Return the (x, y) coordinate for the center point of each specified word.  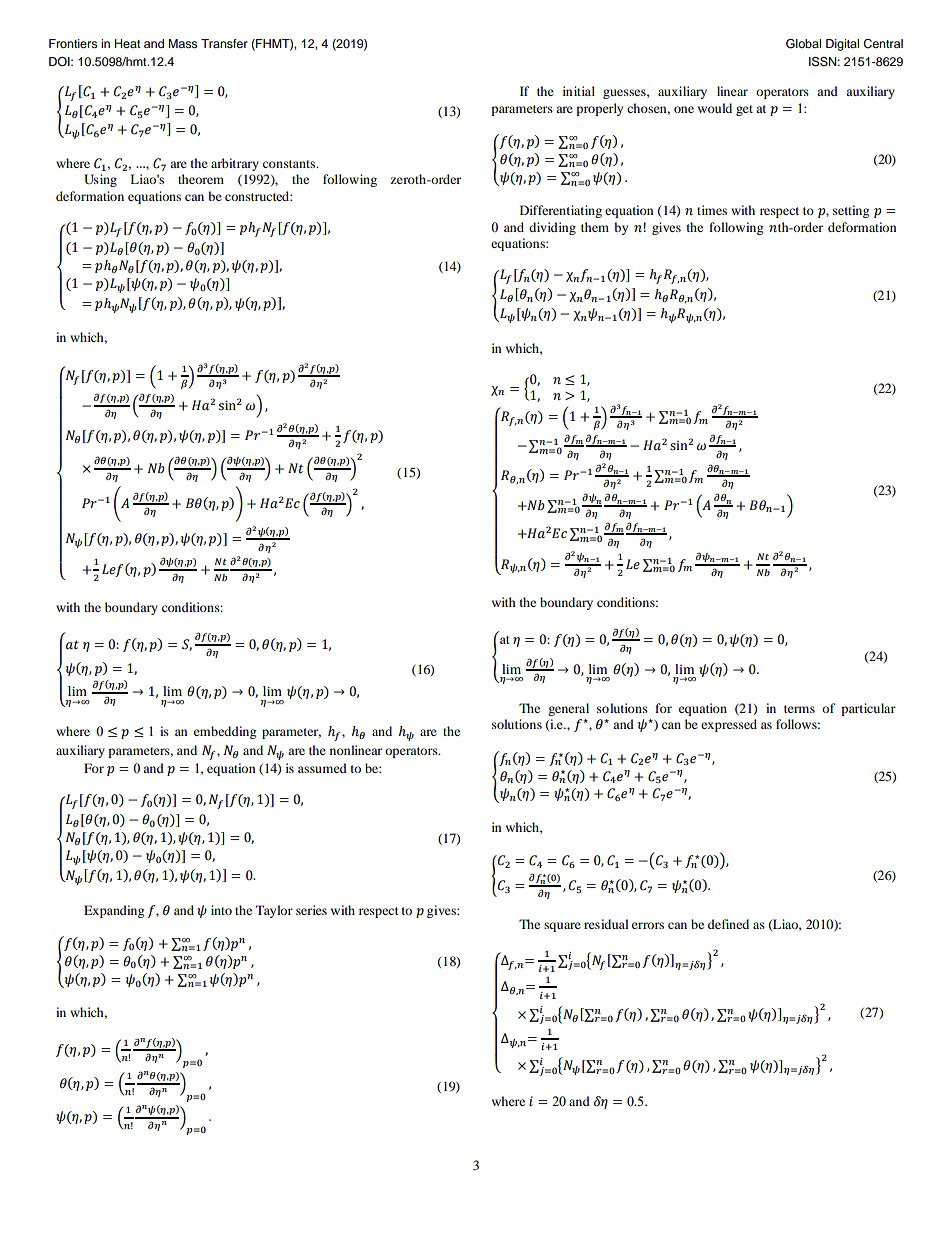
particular (868, 709)
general (568, 709)
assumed (322, 768)
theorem (201, 179)
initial (579, 91)
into (221, 910)
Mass (182, 43)
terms (799, 709)
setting (851, 211)
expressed (729, 725)
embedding (225, 732)
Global (803, 44)
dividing (552, 228)
